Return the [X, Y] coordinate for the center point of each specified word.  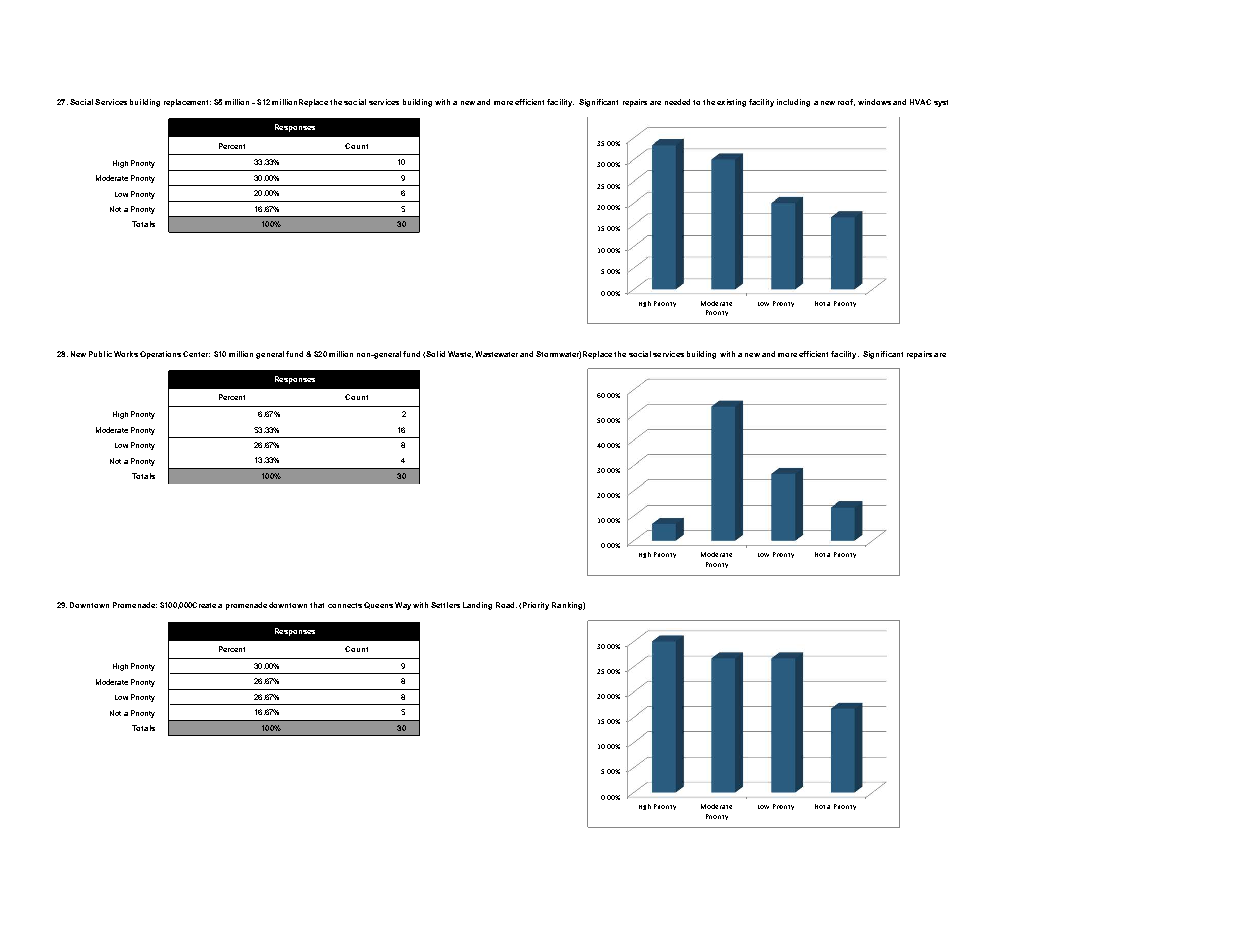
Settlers [445, 605]
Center [196, 354]
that [317, 605]
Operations [160, 355]
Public [100, 354]
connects [345, 605]
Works [126, 354]
